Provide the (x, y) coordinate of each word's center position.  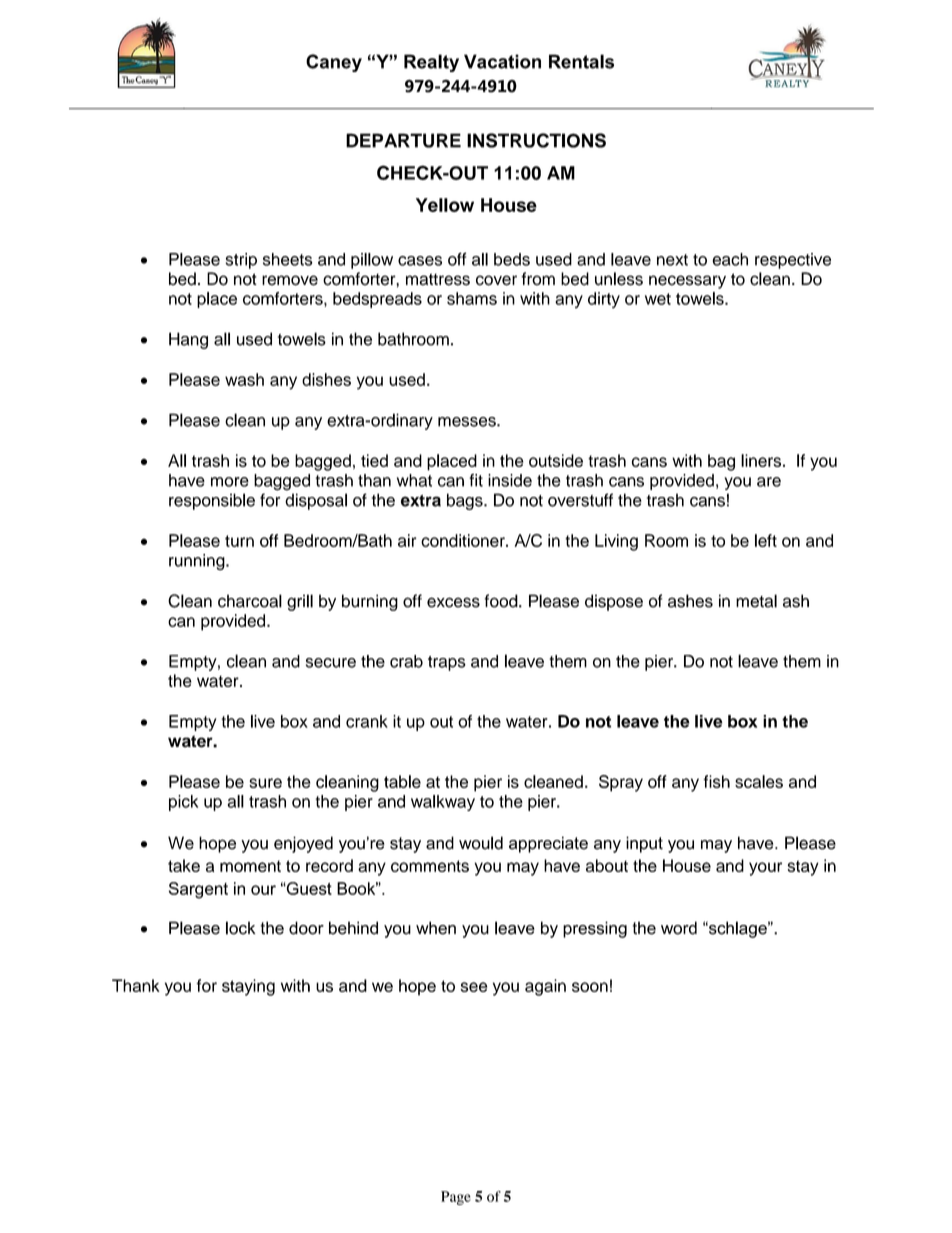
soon (590, 987)
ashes (690, 601)
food (502, 601)
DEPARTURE (403, 140)
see (474, 987)
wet (658, 299)
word (679, 928)
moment (250, 866)
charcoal (250, 601)
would (481, 843)
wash (244, 379)
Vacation (502, 61)
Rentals (581, 61)
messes (468, 422)
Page (456, 1198)
